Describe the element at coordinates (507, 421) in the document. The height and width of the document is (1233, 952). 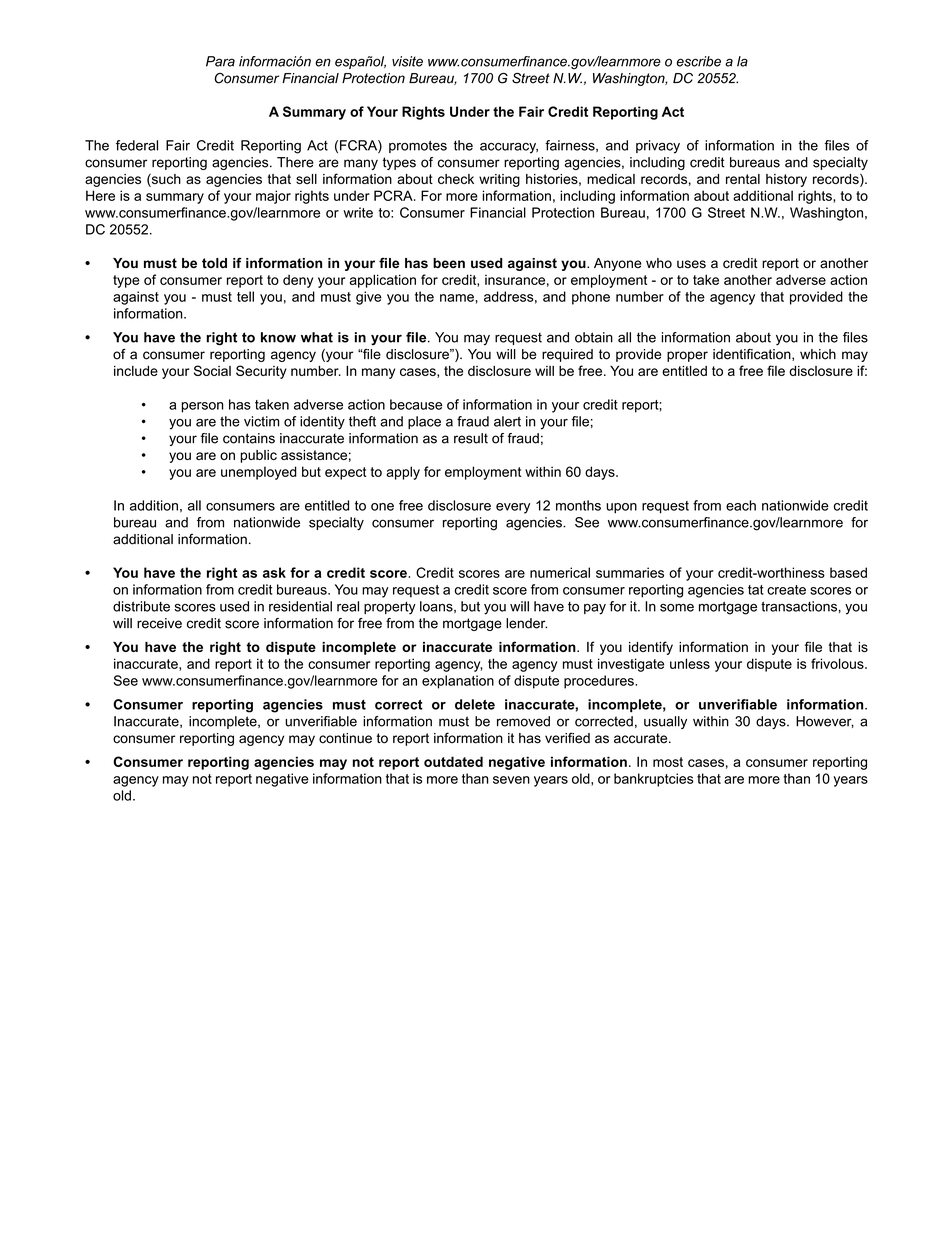
I see `alert` at that location.
